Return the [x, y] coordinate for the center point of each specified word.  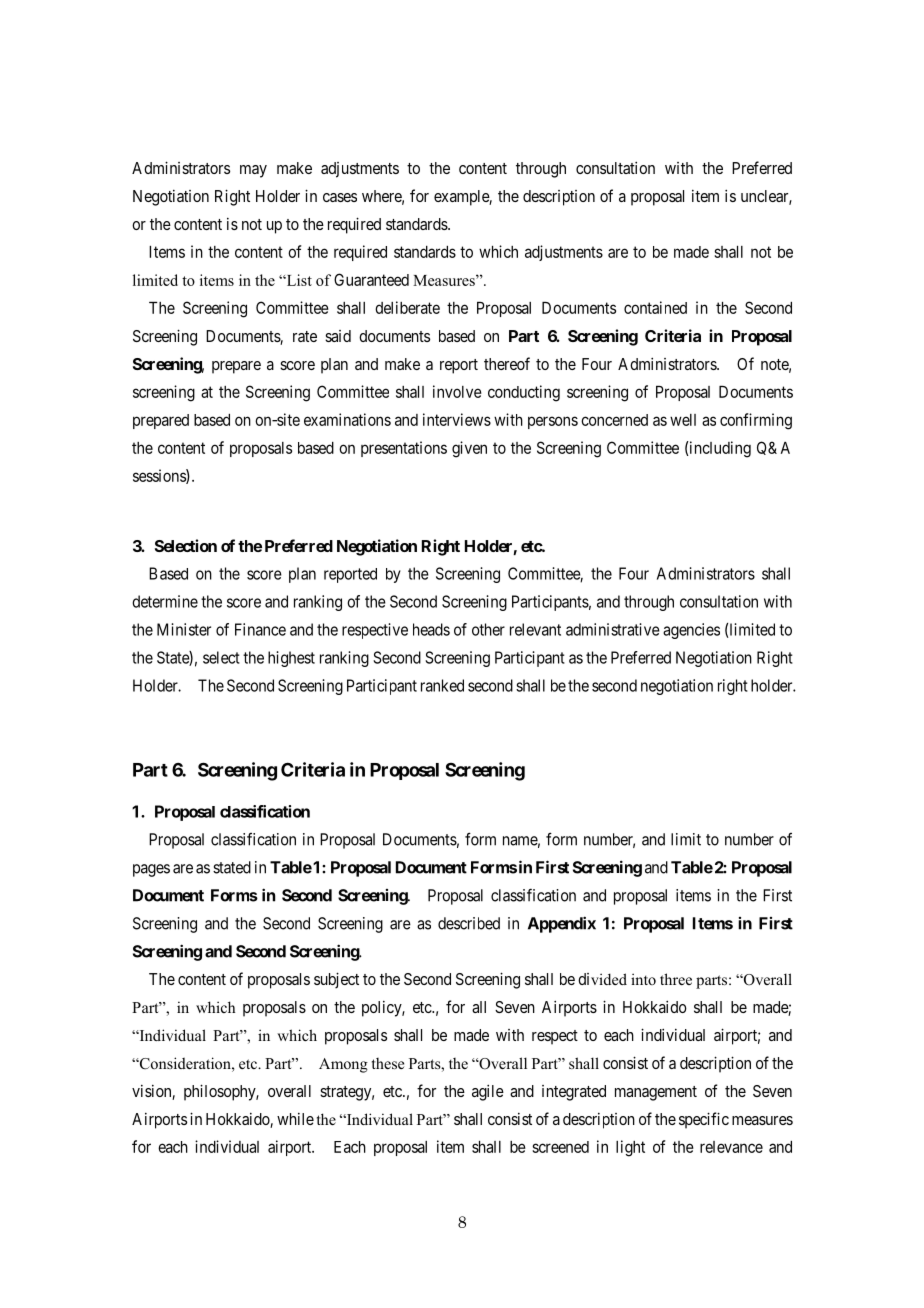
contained [655, 307]
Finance [260, 629]
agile [488, 1092]
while [295, 1119]
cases [340, 197]
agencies [691, 631]
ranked [442, 685]
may [253, 171]
